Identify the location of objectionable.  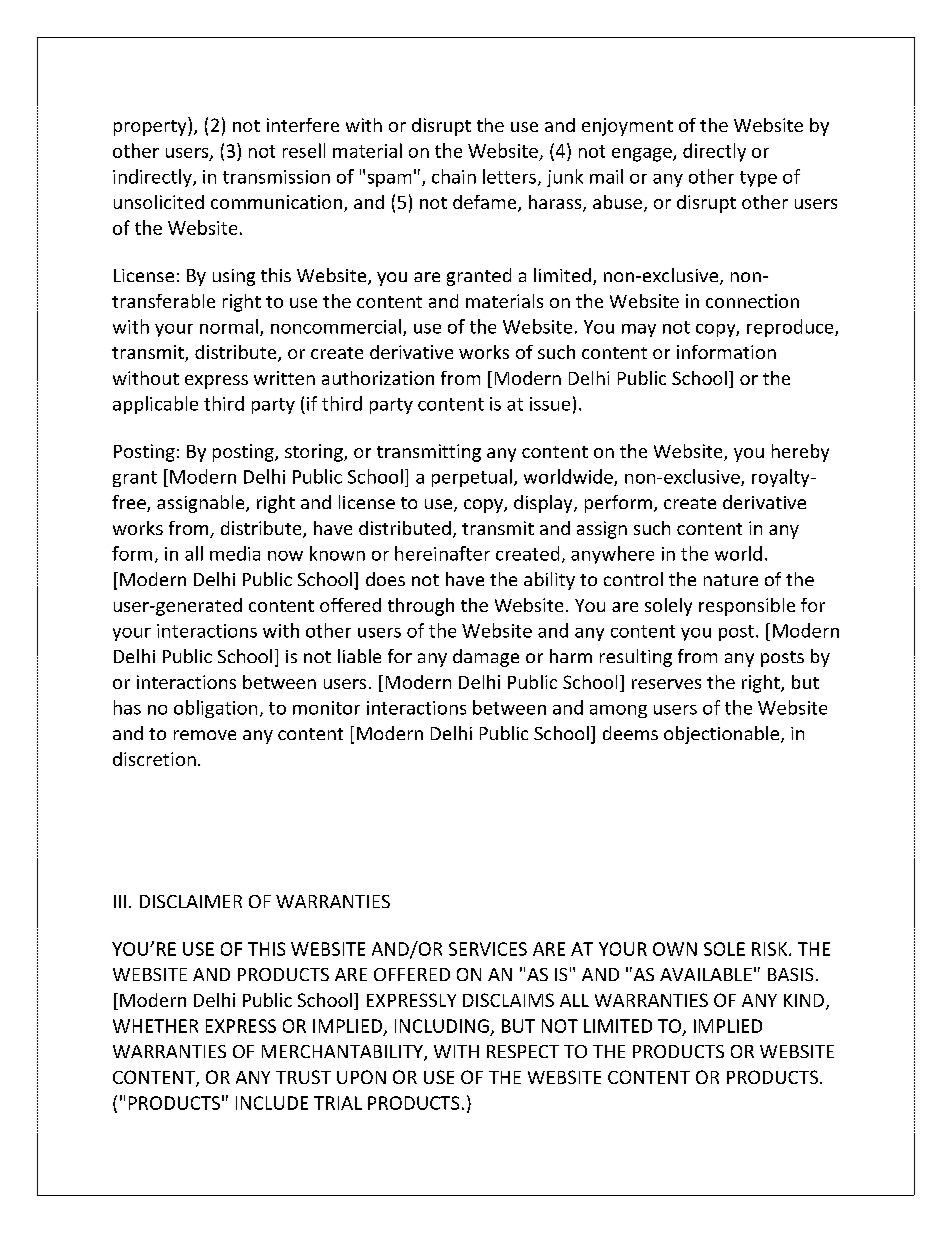
(723, 735).
